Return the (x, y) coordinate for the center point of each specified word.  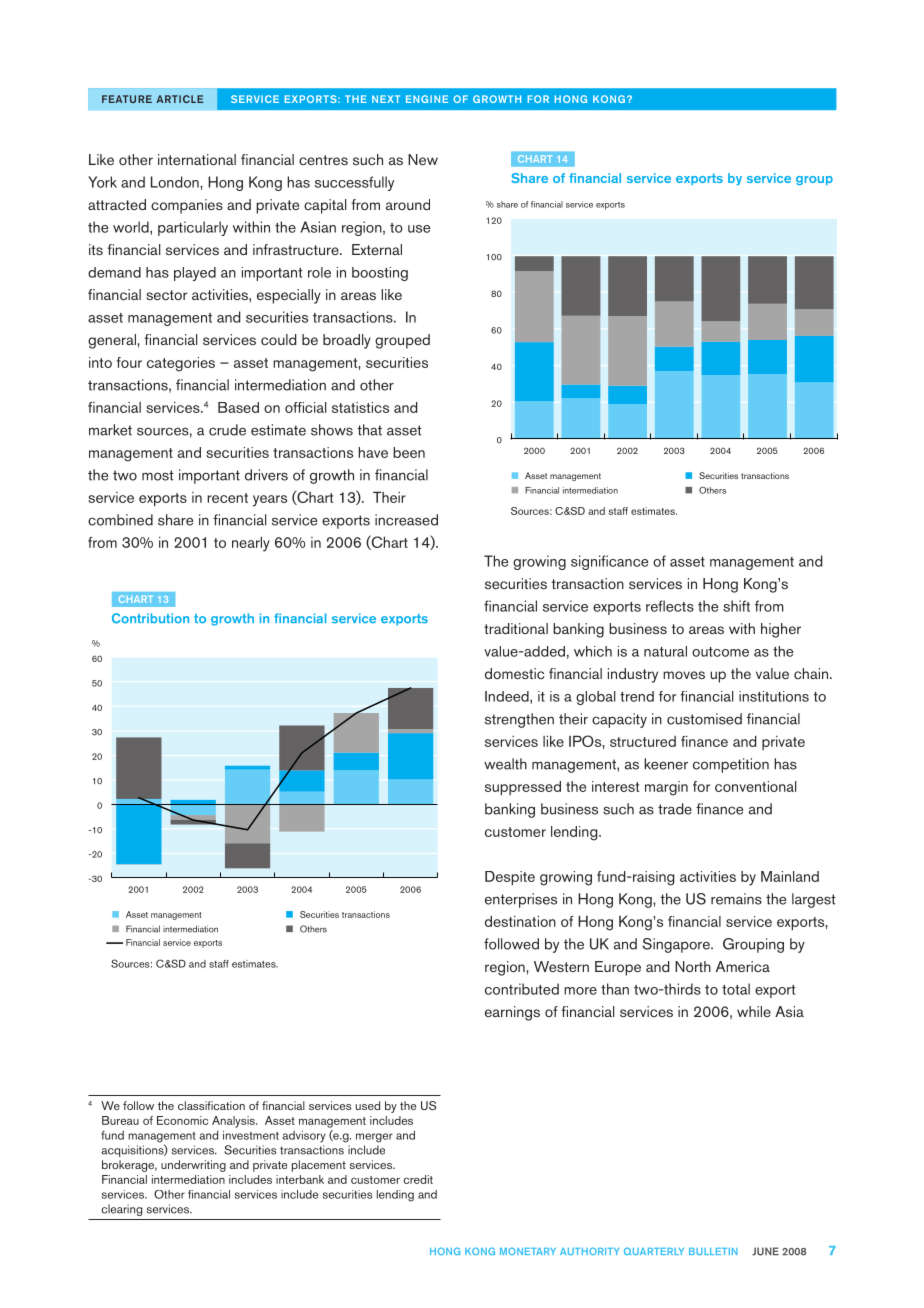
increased (406, 520)
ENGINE (427, 99)
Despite (510, 878)
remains (736, 899)
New (423, 159)
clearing (121, 1210)
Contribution (150, 618)
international (197, 159)
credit (418, 1179)
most (158, 475)
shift (736, 606)
